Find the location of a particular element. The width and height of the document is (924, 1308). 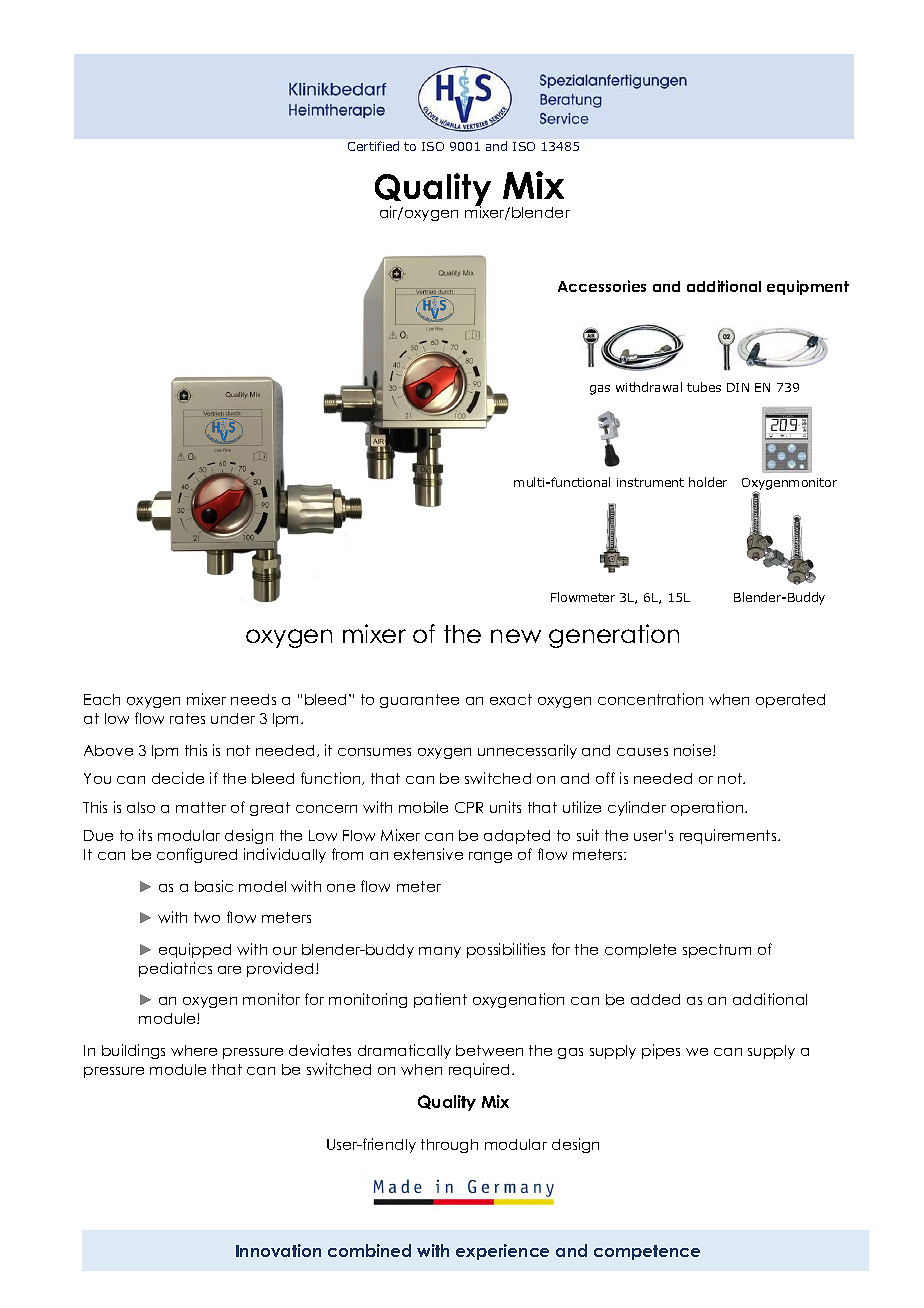

instrument is located at coordinates (650, 482).
